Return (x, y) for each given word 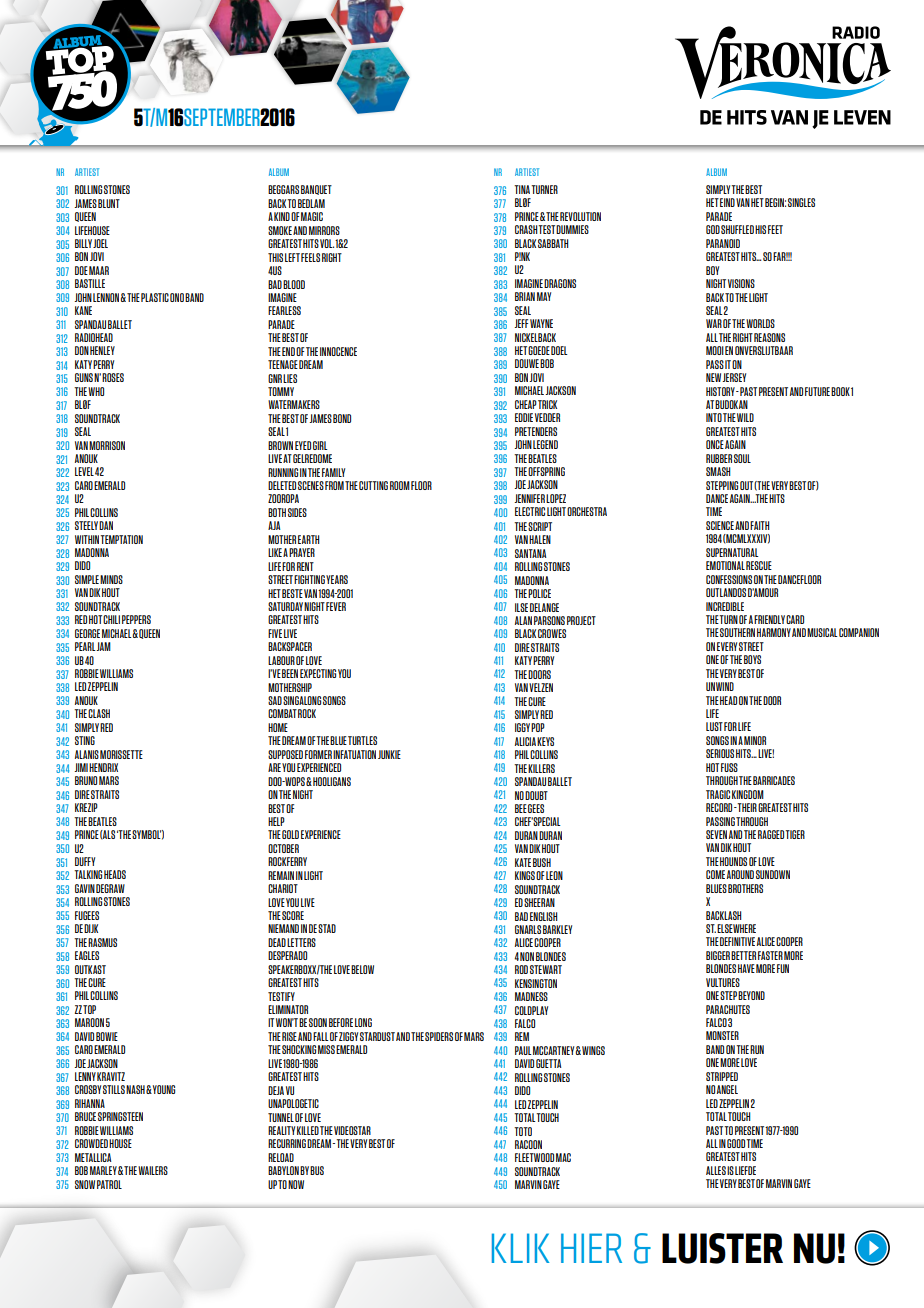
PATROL (109, 1184)
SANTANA (531, 553)
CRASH (527, 229)
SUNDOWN (773, 874)
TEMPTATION (121, 539)
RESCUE (759, 565)
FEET (775, 229)
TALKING (88, 874)
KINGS (525, 875)
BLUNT (109, 203)
